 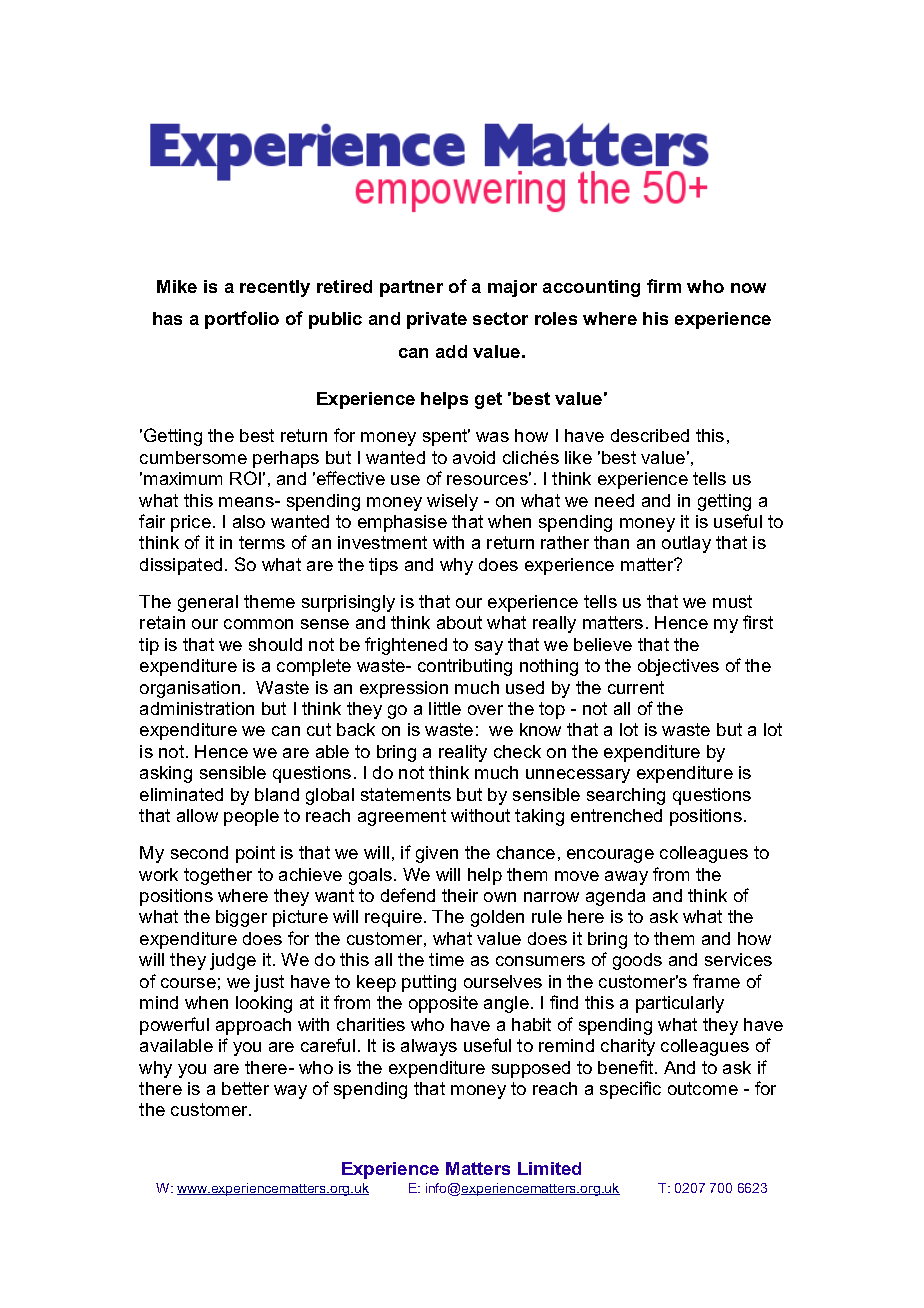 I want to click on portfolio, so click(x=242, y=320).
